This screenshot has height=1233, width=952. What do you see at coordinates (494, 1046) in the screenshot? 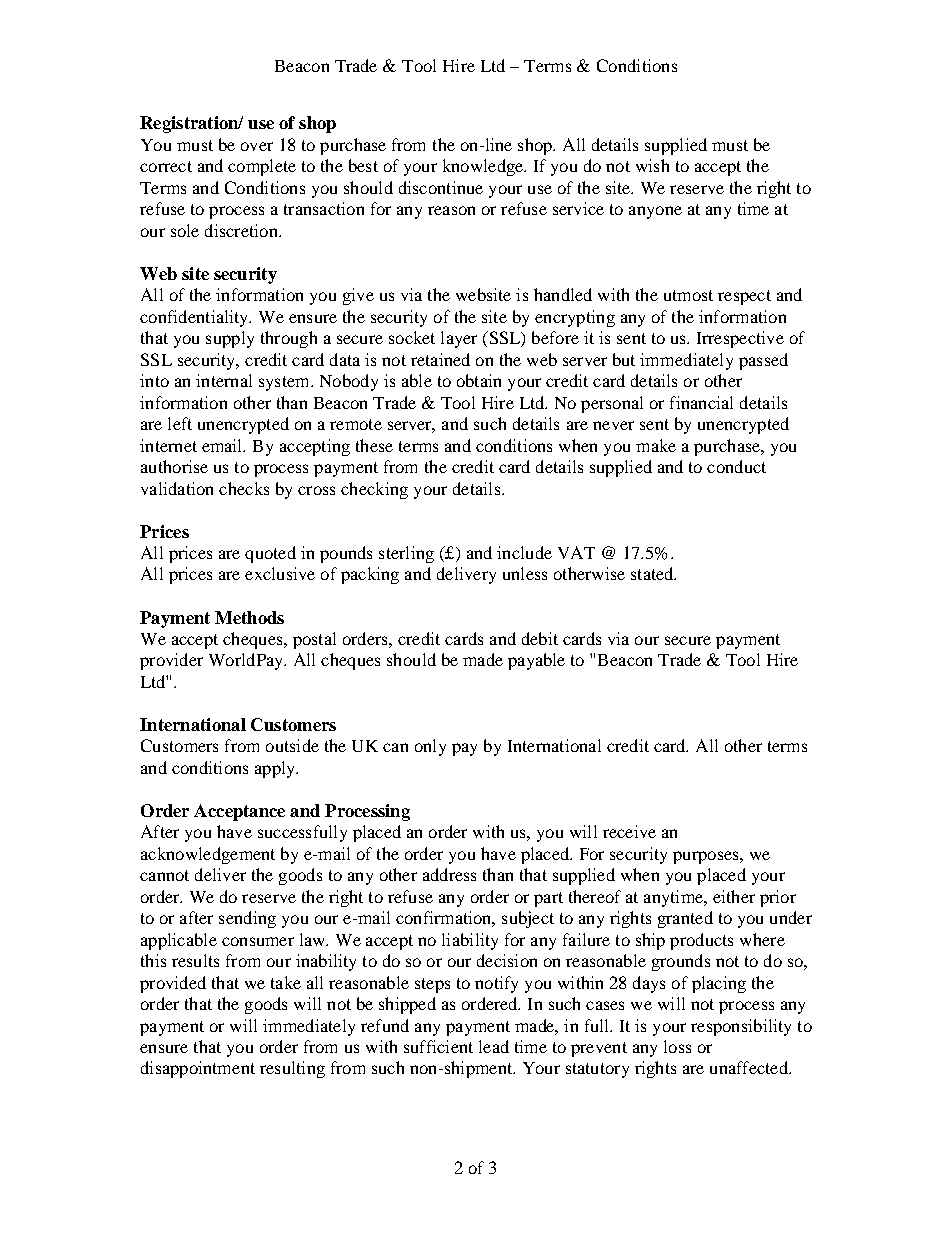
I see `lead` at bounding box center [494, 1046].
